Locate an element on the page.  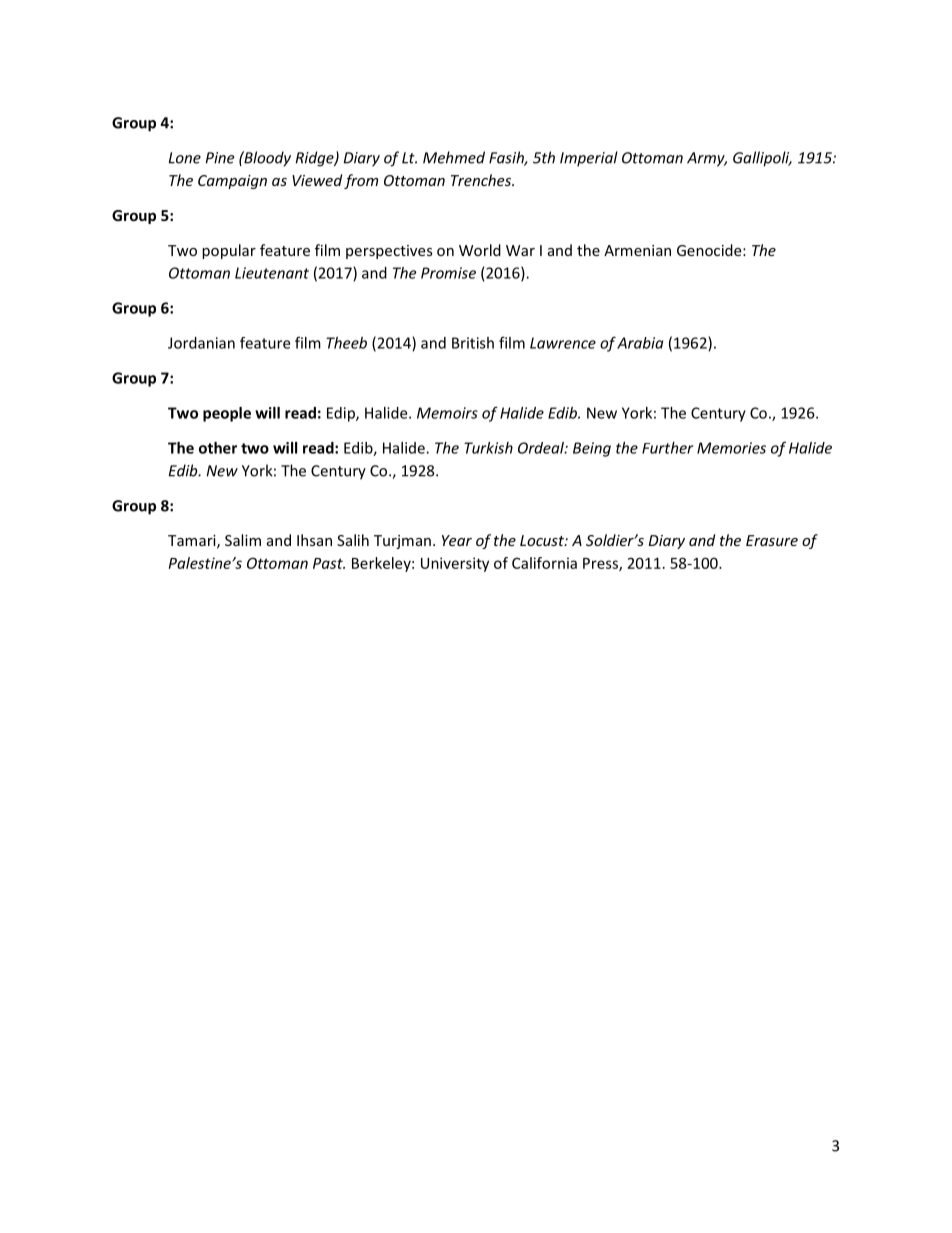
Jordanian is located at coordinates (201, 343).
